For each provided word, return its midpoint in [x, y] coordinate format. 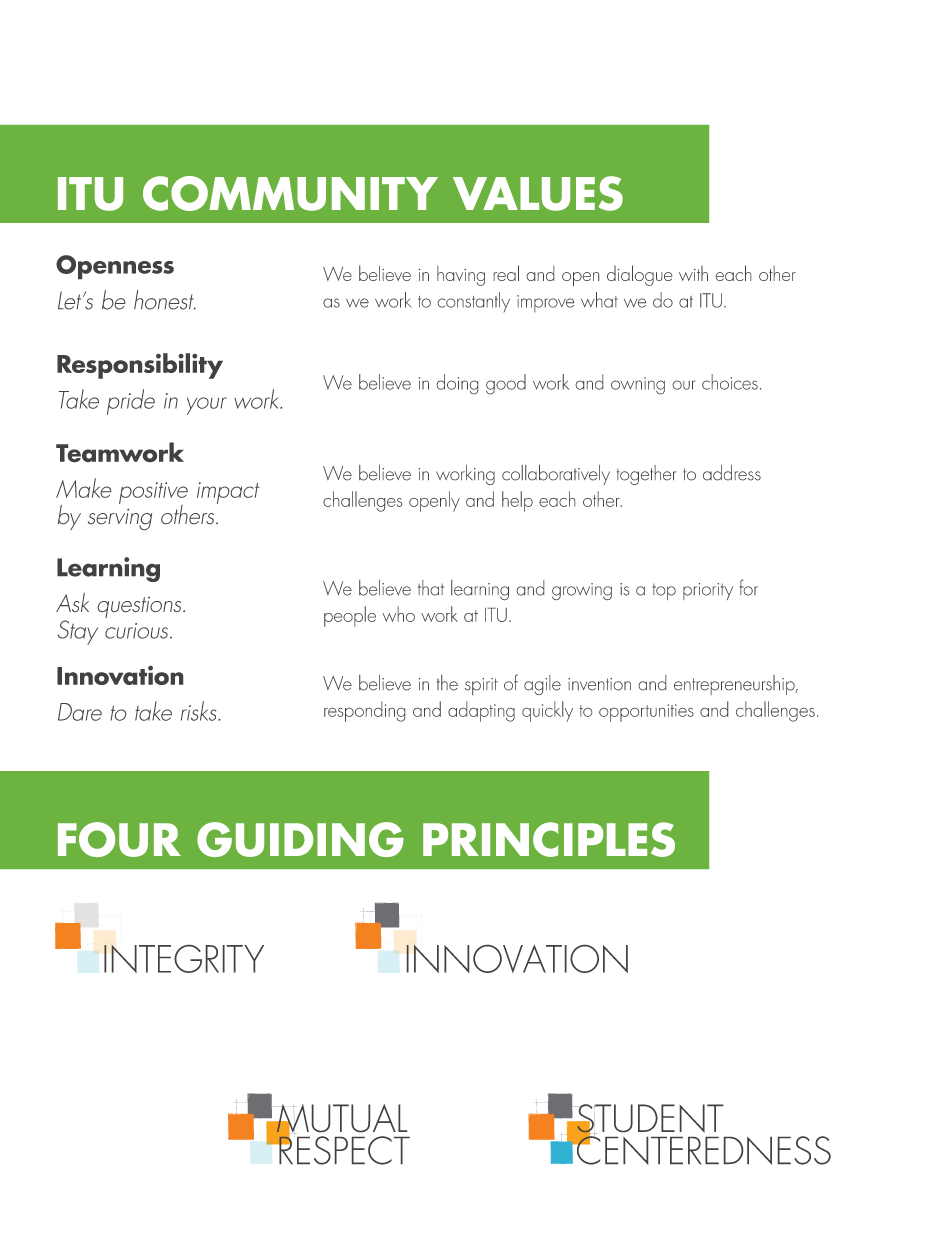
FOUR [119, 839]
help [517, 501]
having [461, 276]
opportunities [646, 713]
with [693, 273]
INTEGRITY [184, 959]
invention [599, 684]
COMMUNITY [290, 193]
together [647, 475]
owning [638, 385]
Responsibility [140, 366]
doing [457, 384]
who [398, 614]
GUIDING [300, 839]
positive [153, 494]
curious [136, 631]
